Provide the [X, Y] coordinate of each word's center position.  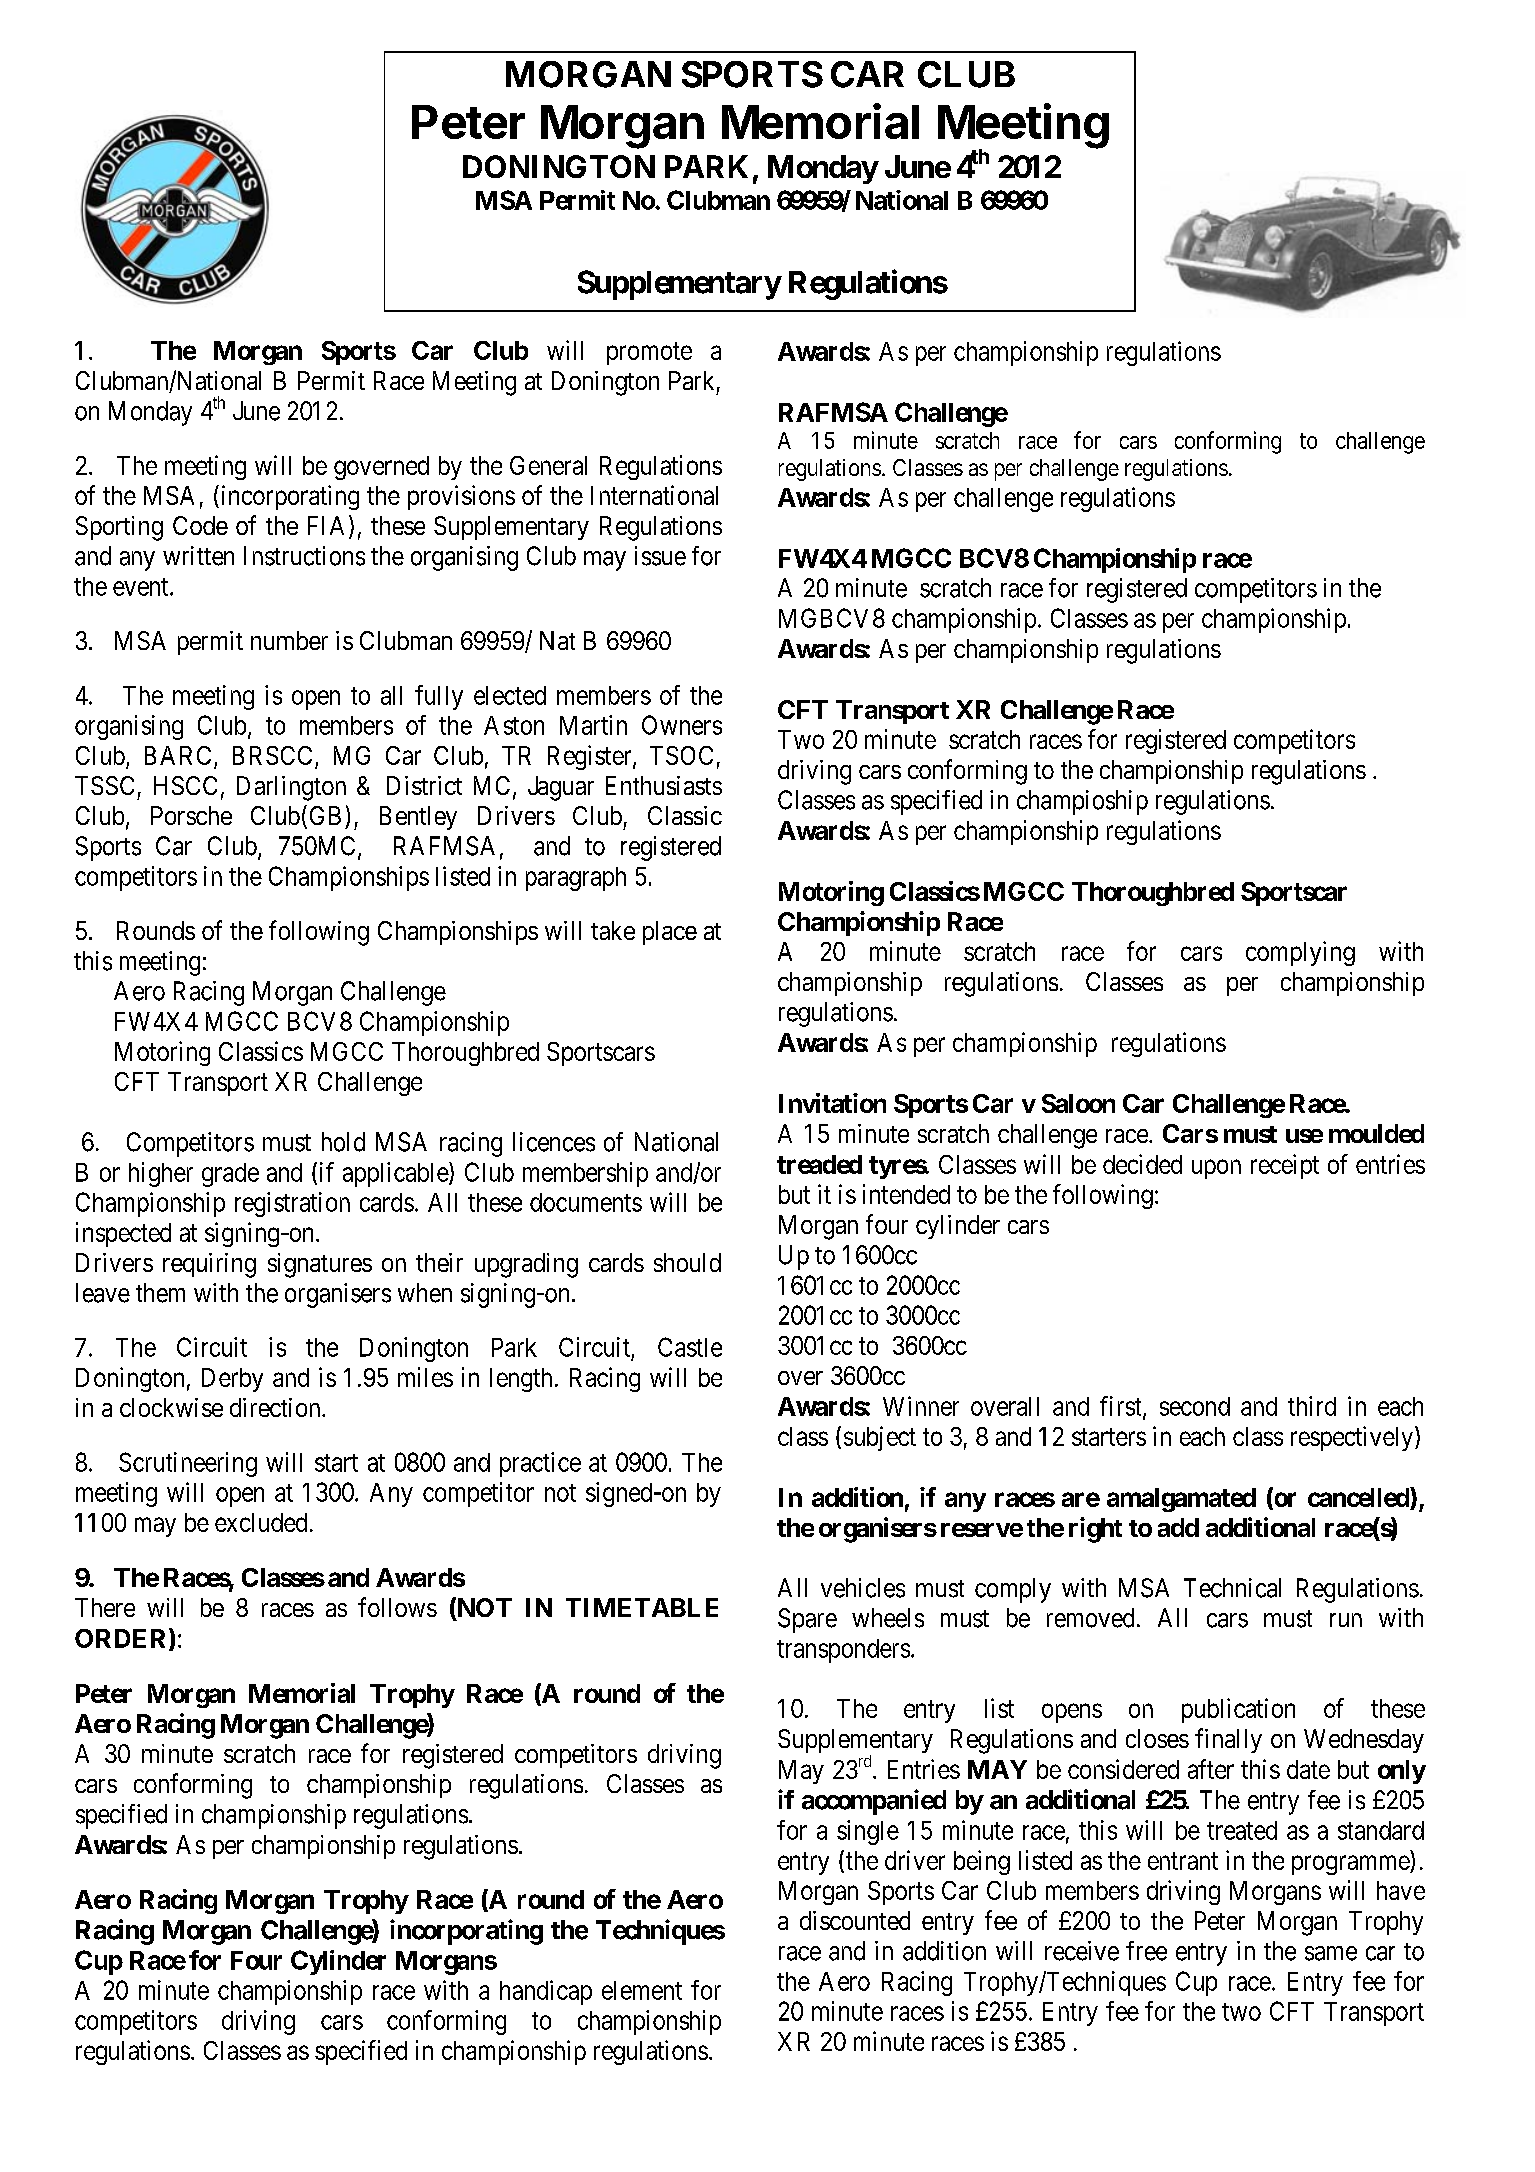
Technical [1232, 1588]
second [1195, 1406]
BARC [178, 755]
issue [660, 556]
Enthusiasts [664, 785]
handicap [546, 1992]
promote [649, 353]
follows [397, 1607]
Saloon [1078, 1103]
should [687, 1262]
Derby [232, 1380]
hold [343, 1142]
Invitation [832, 1103]
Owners [682, 725]
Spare [807, 1620]
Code [200, 525]
